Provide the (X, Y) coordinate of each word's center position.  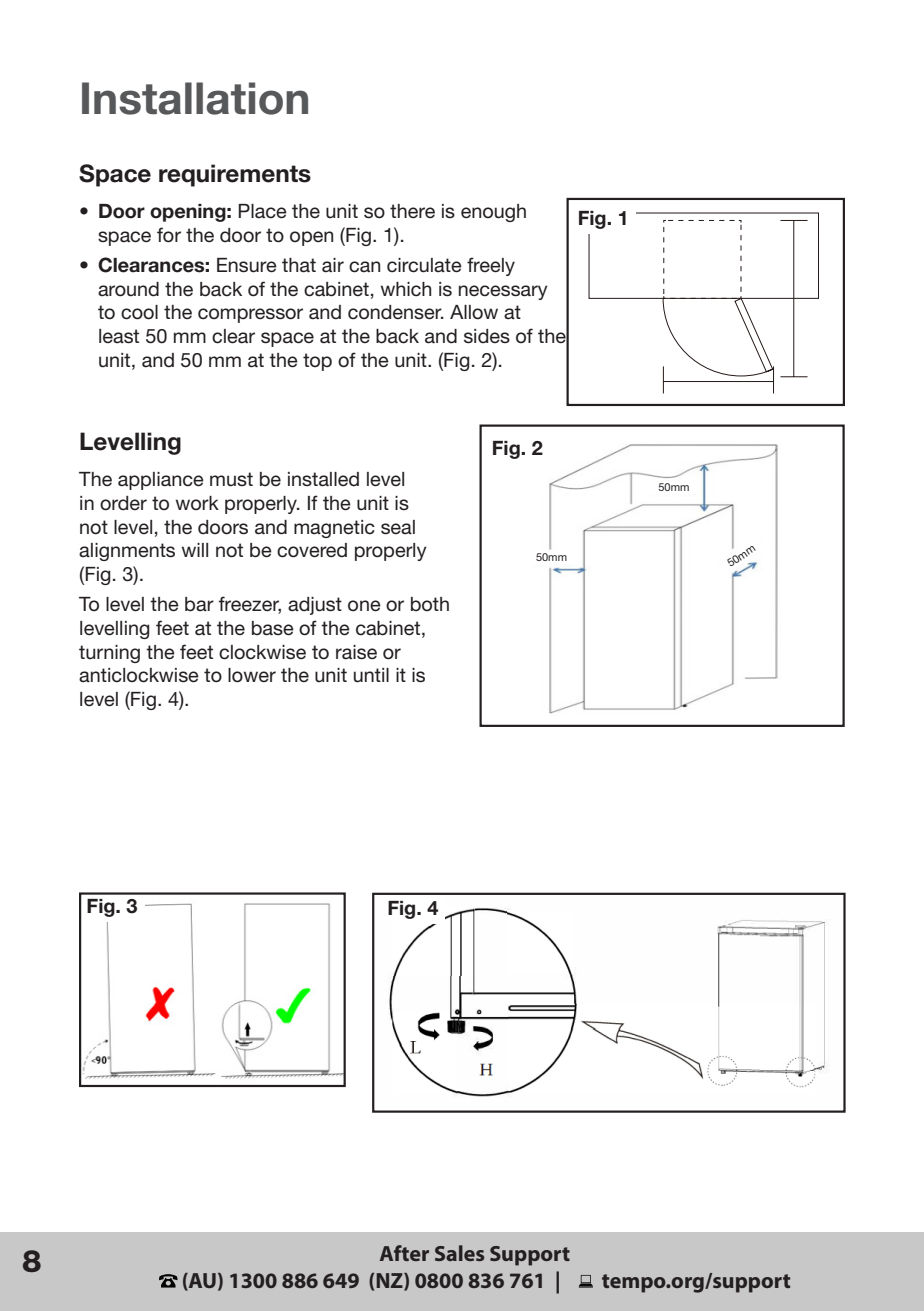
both (430, 604)
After (404, 1253)
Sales (459, 1253)
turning (109, 654)
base (273, 628)
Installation (195, 98)
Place (262, 211)
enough (493, 213)
